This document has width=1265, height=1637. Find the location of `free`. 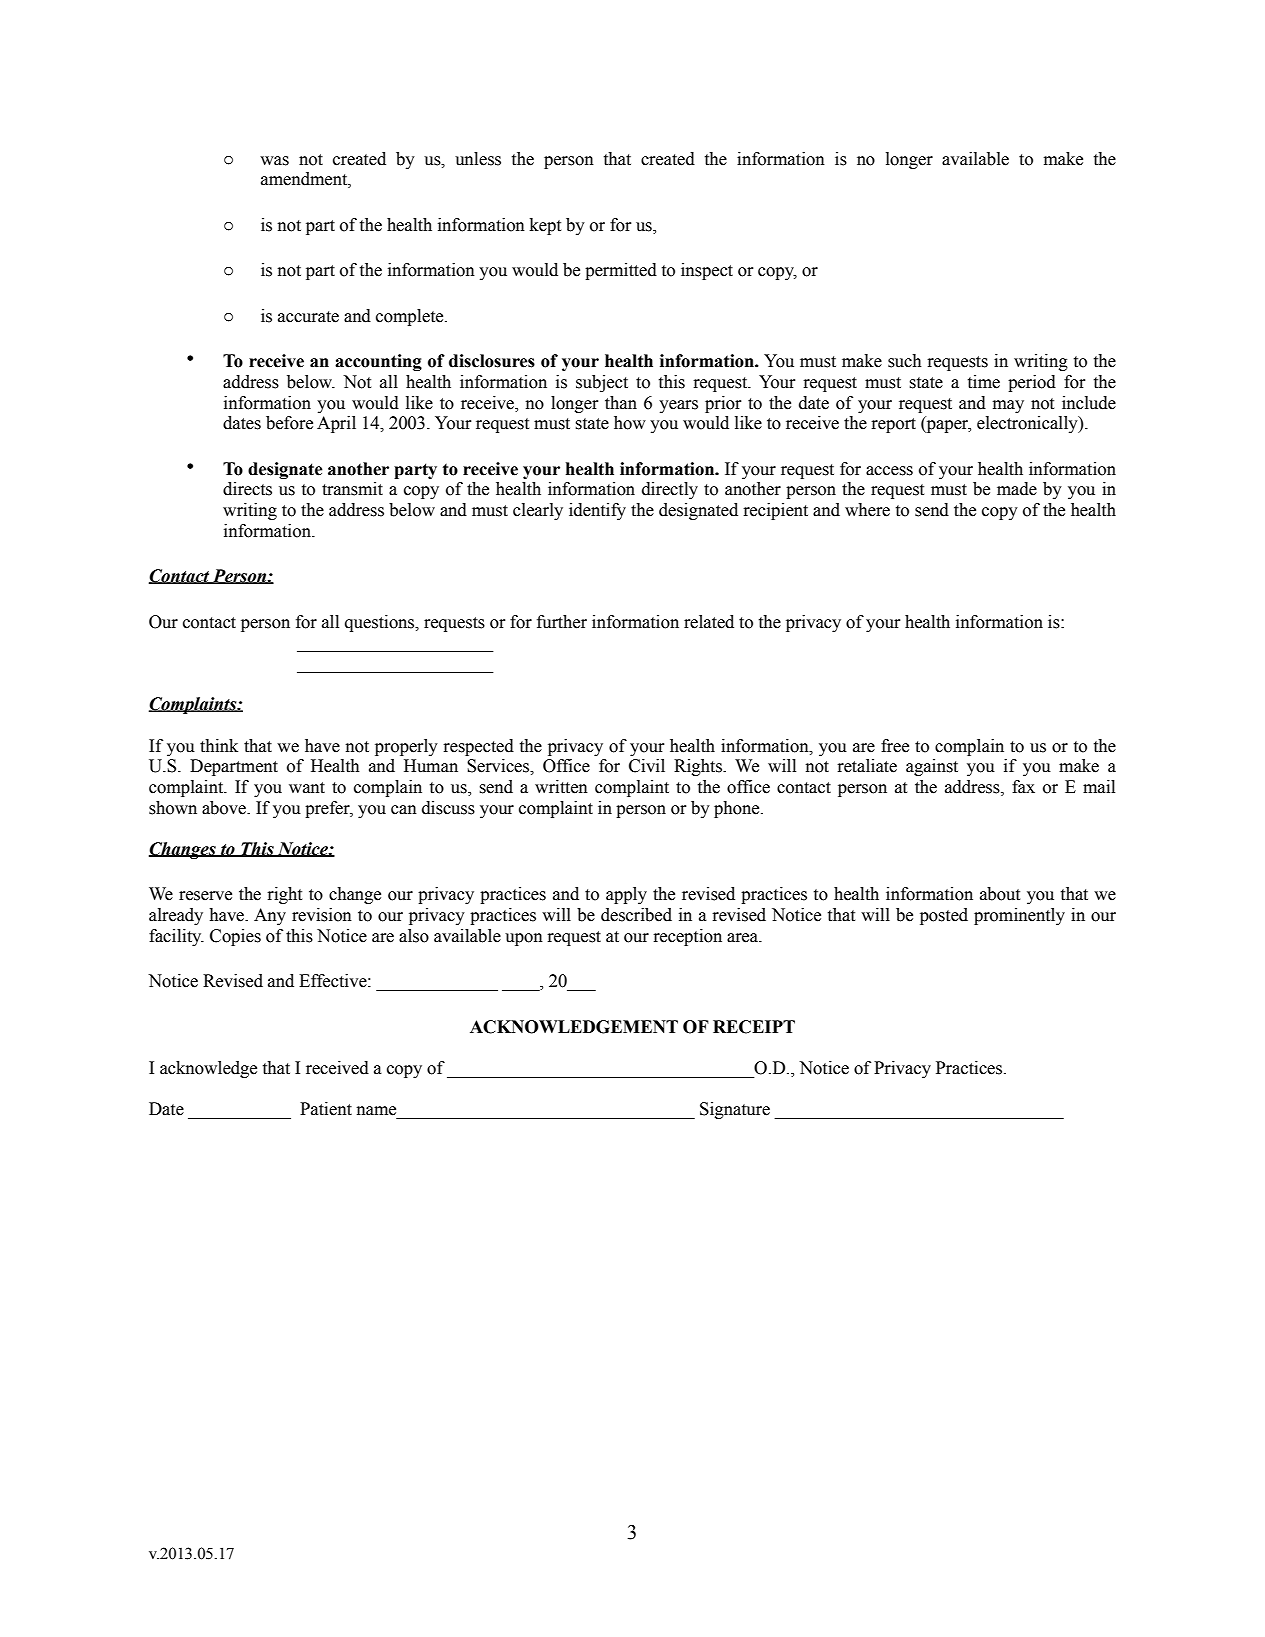

free is located at coordinates (895, 746).
